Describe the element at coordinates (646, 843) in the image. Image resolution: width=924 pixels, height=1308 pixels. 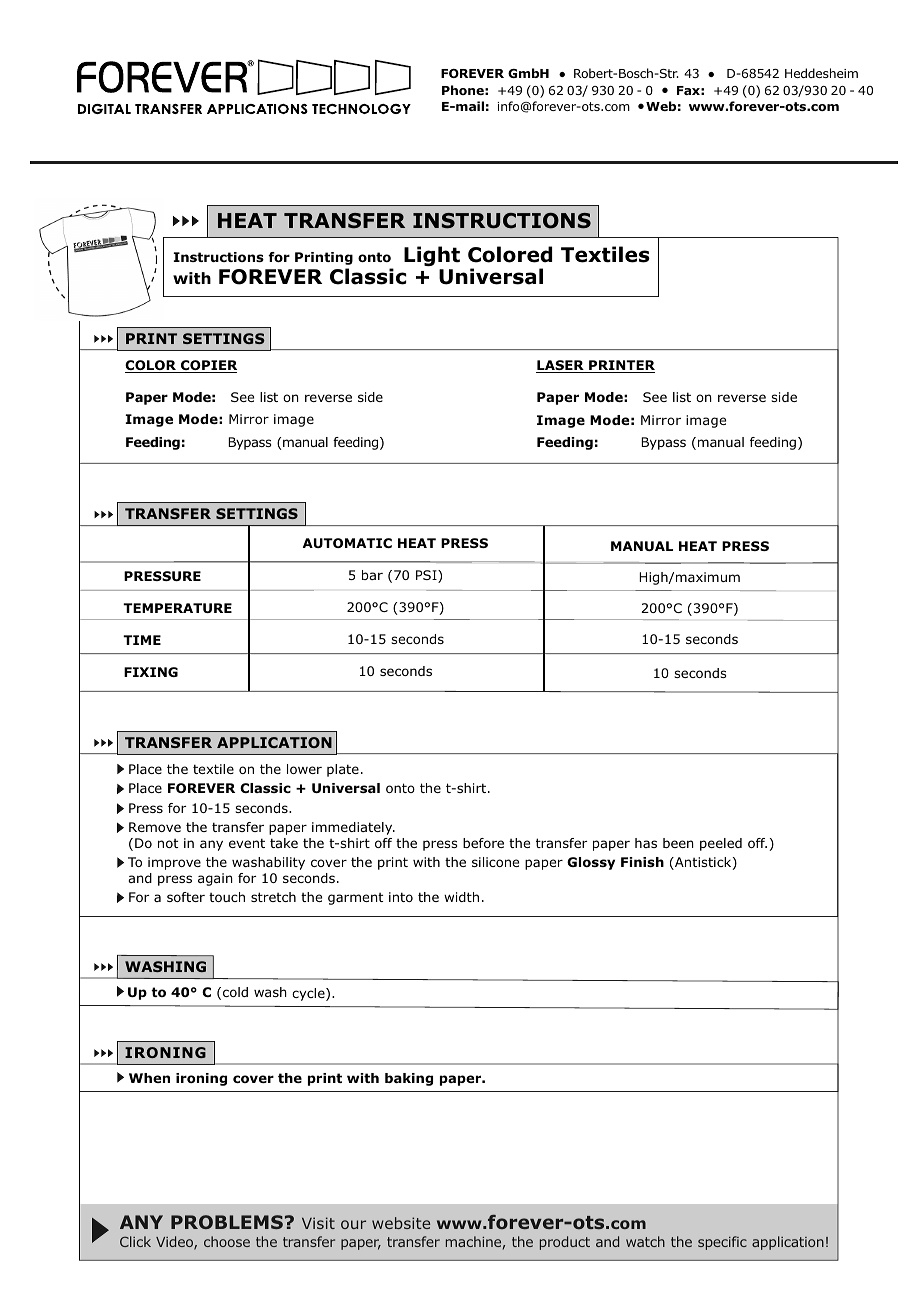
I see `has` at that location.
